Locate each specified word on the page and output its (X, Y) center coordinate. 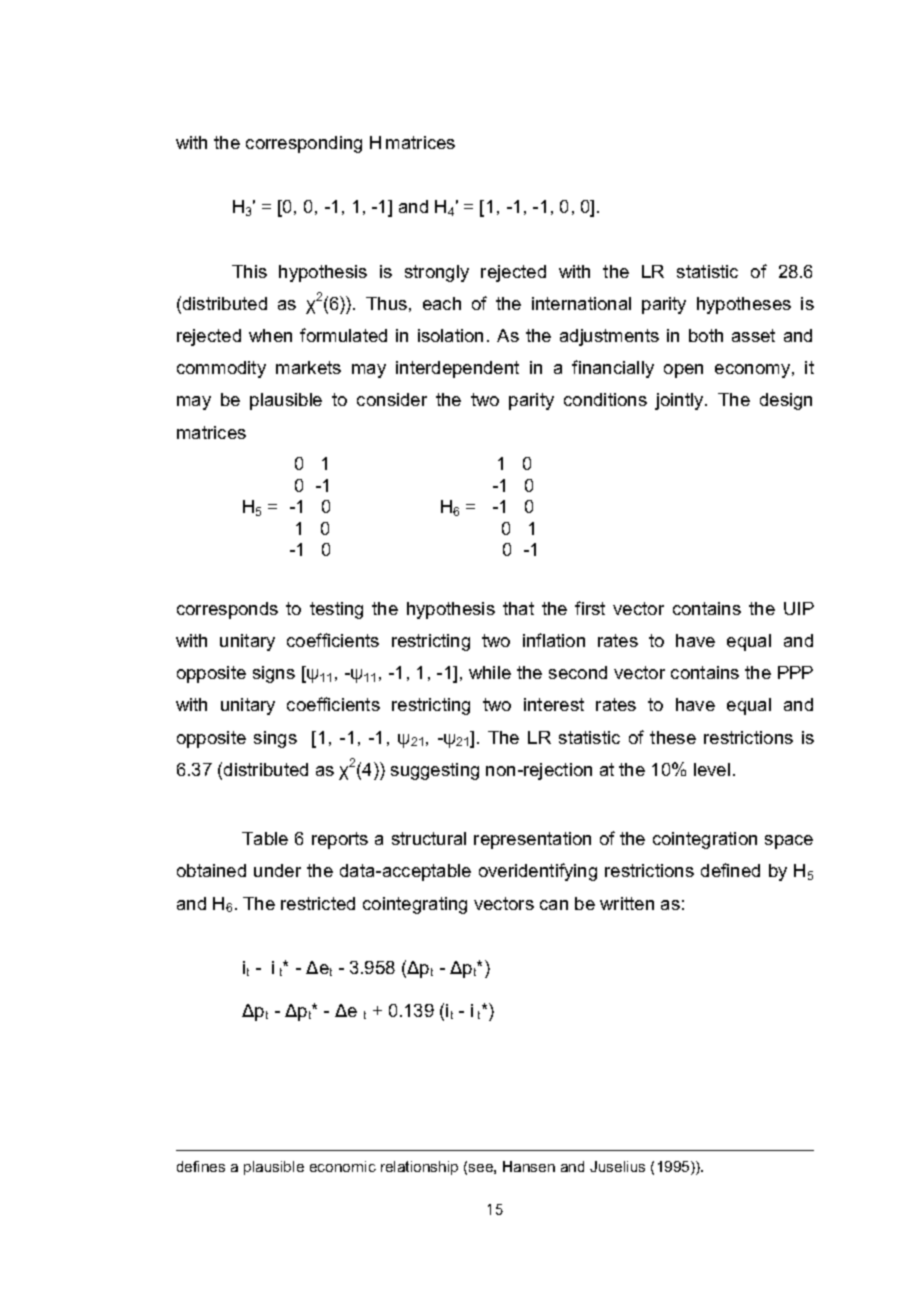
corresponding (304, 144)
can (554, 905)
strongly (437, 273)
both (706, 335)
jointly (680, 401)
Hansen (529, 1166)
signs (274, 674)
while (490, 672)
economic (343, 1166)
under (277, 870)
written (627, 903)
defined (730, 870)
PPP (795, 672)
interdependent (457, 369)
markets (308, 367)
